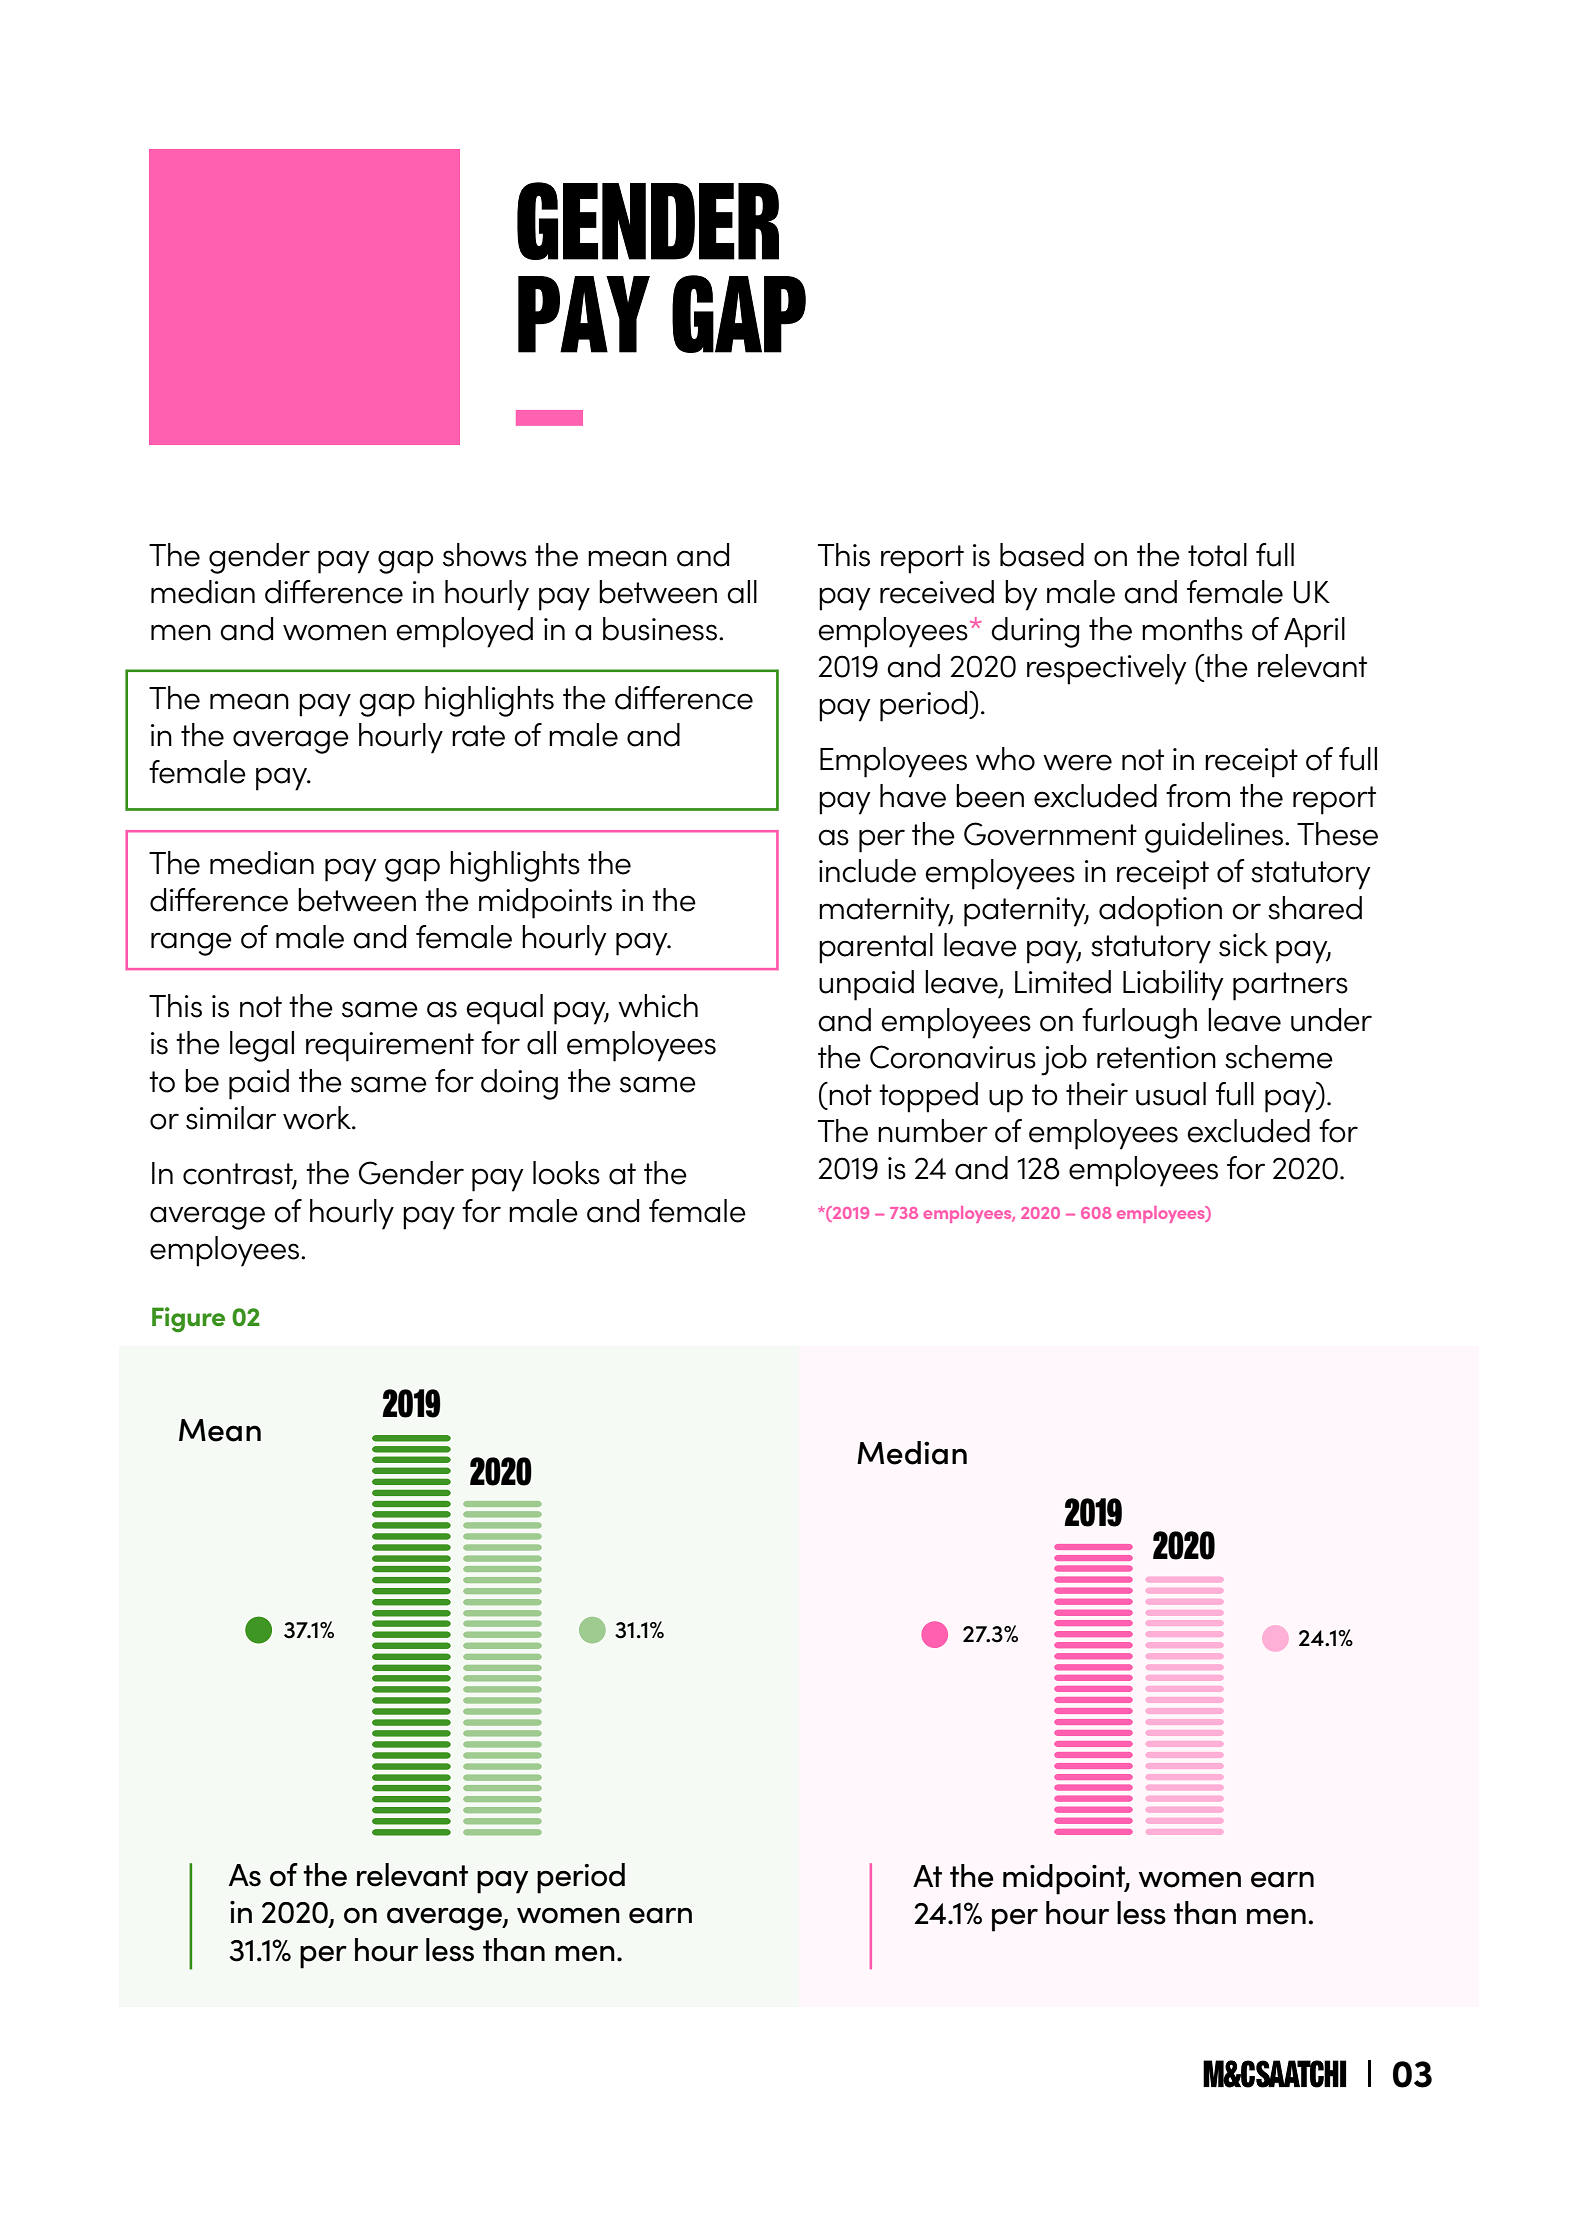 Image resolution: width=1581 pixels, height=2236 pixels. What do you see at coordinates (485, 555) in the page?
I see `shows` at bounding box center [485, 555].
